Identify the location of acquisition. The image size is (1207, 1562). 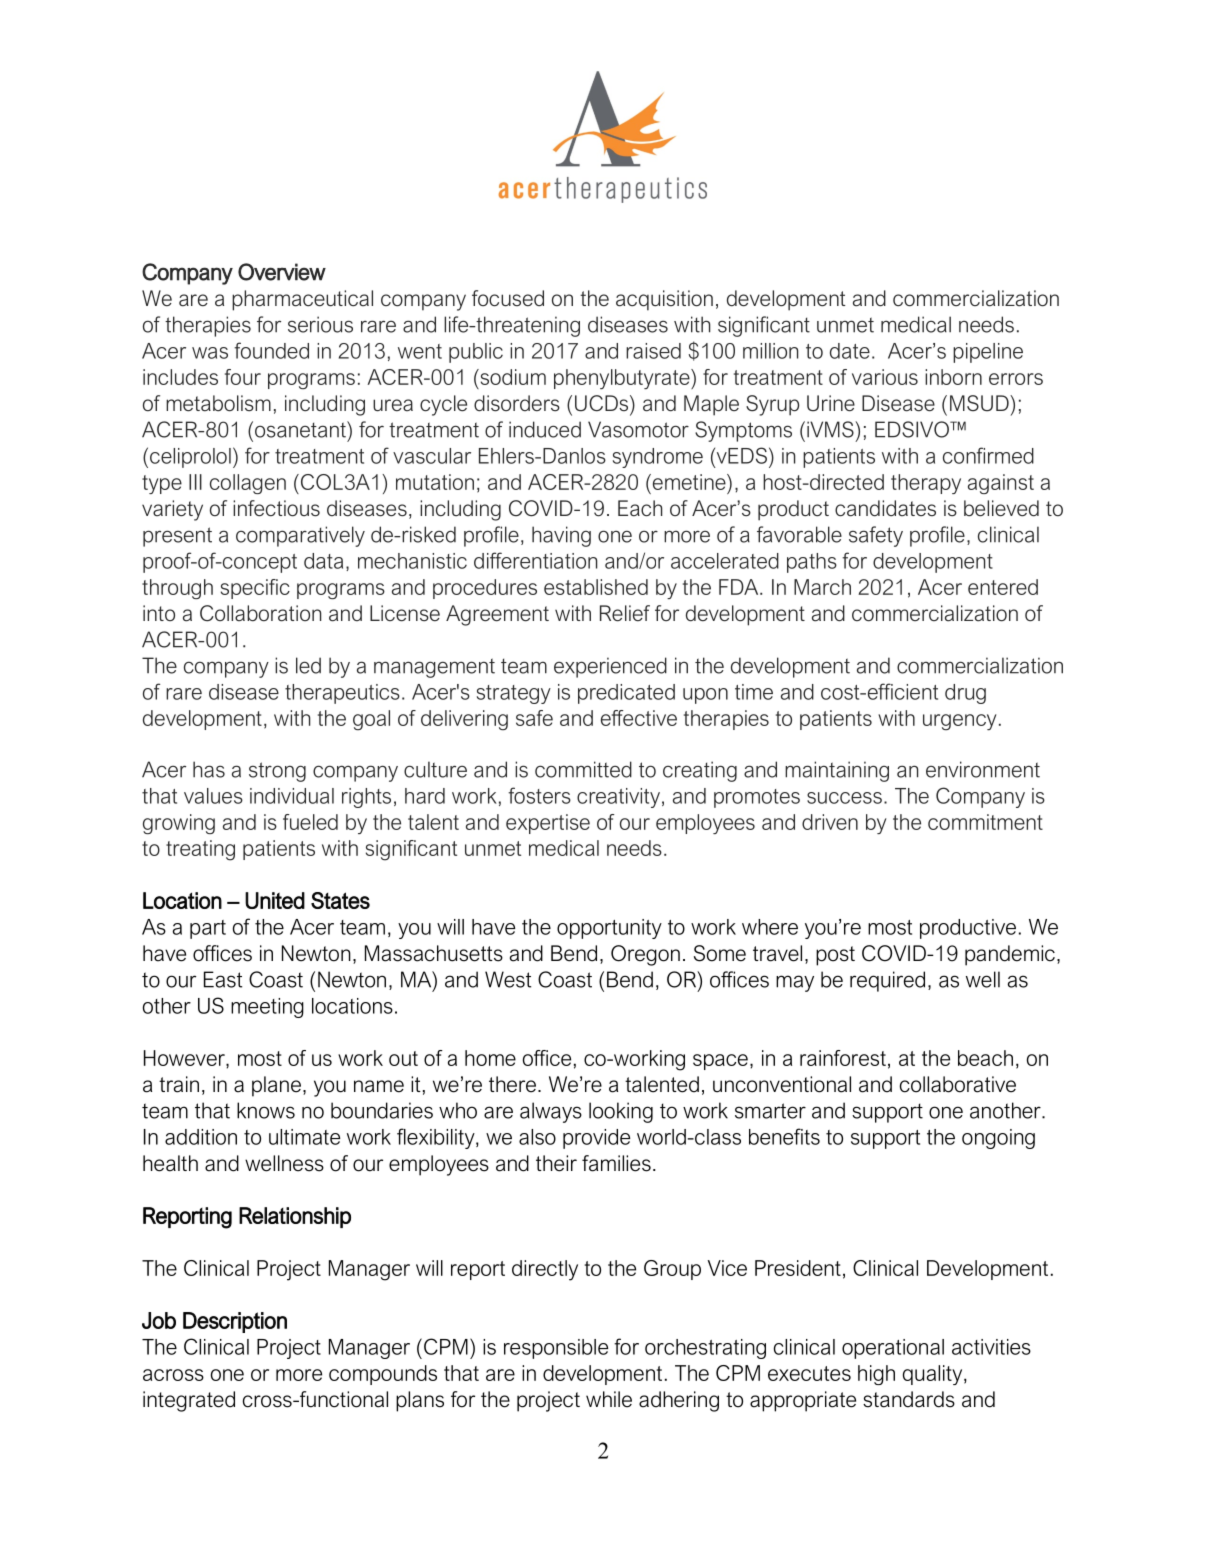
(664, 300).
